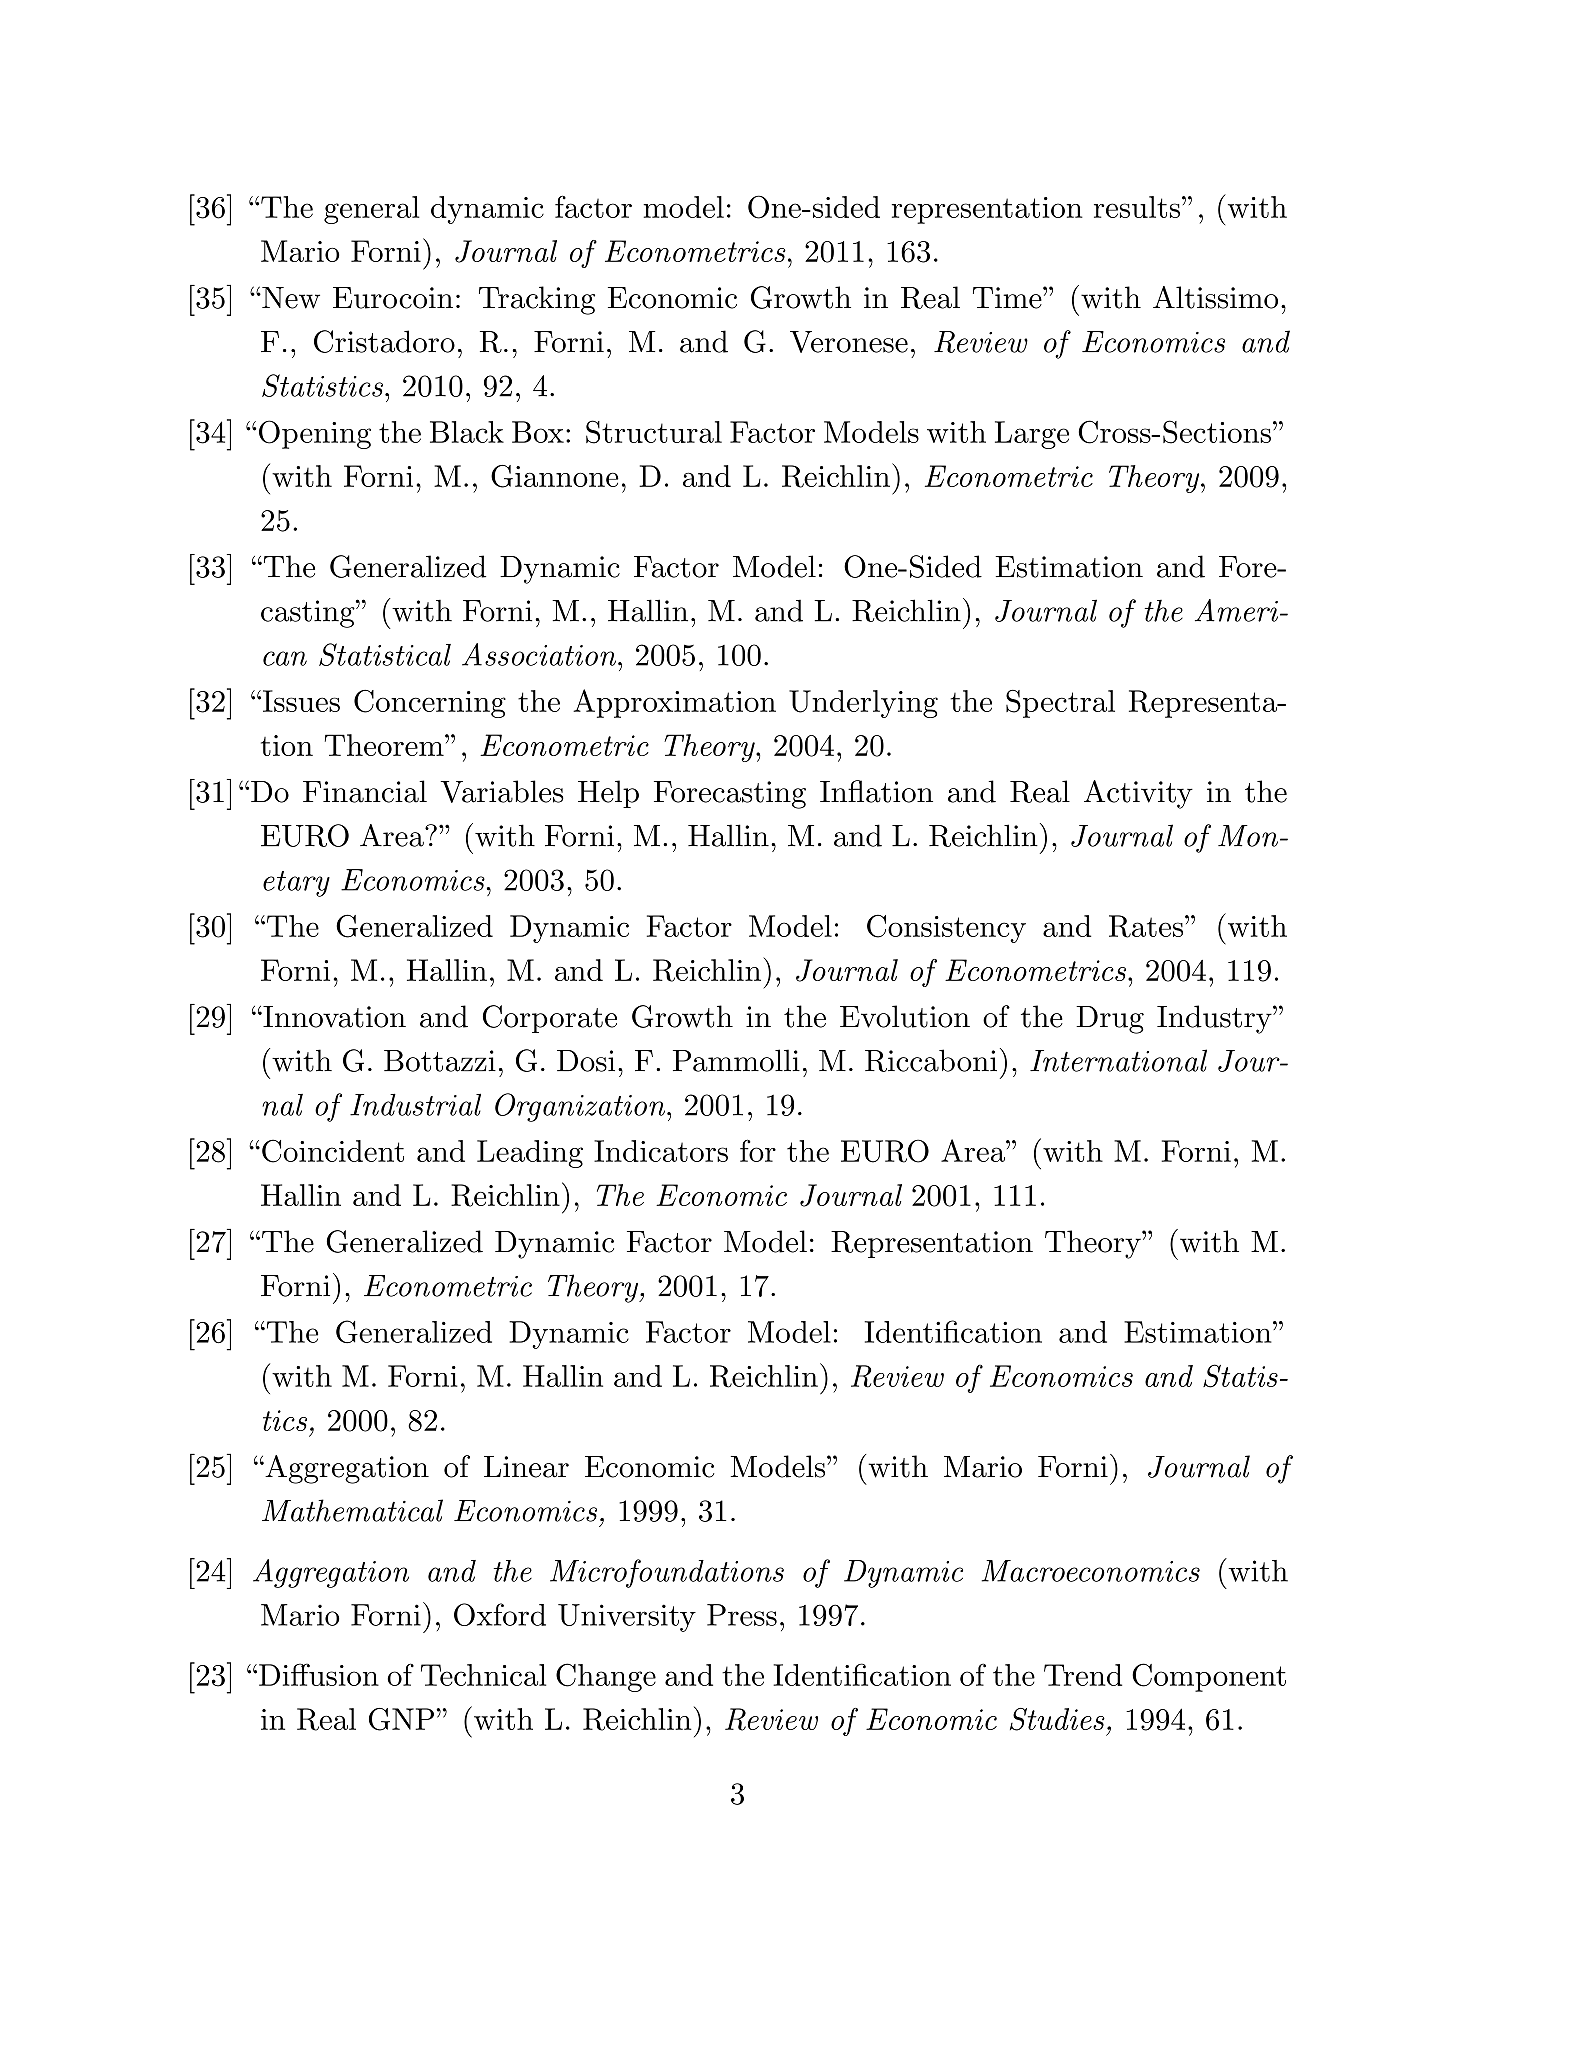  I want to click on Tracking, so click(537, 300).
